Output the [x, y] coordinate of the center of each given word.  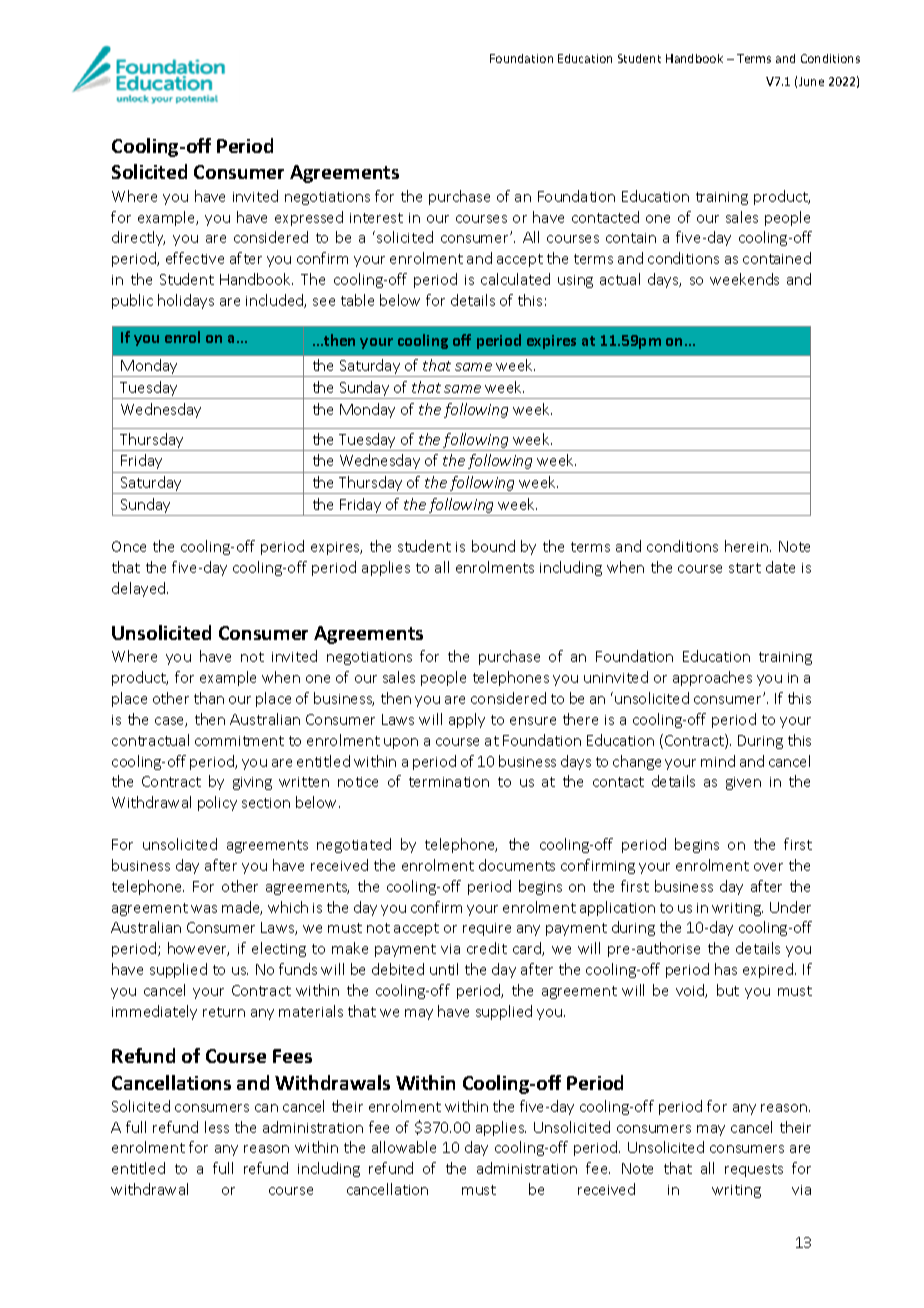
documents [517, 865]
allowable [404, 1147]
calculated [515, 279]
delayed [140, 589]
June [811, 81]
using [575, 281]
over [768, 867]
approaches [712, 678]
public [132, 301]
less [217, 1127]
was [204, 909]
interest [376, 218]
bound [493, 546]
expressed [309, 218]
